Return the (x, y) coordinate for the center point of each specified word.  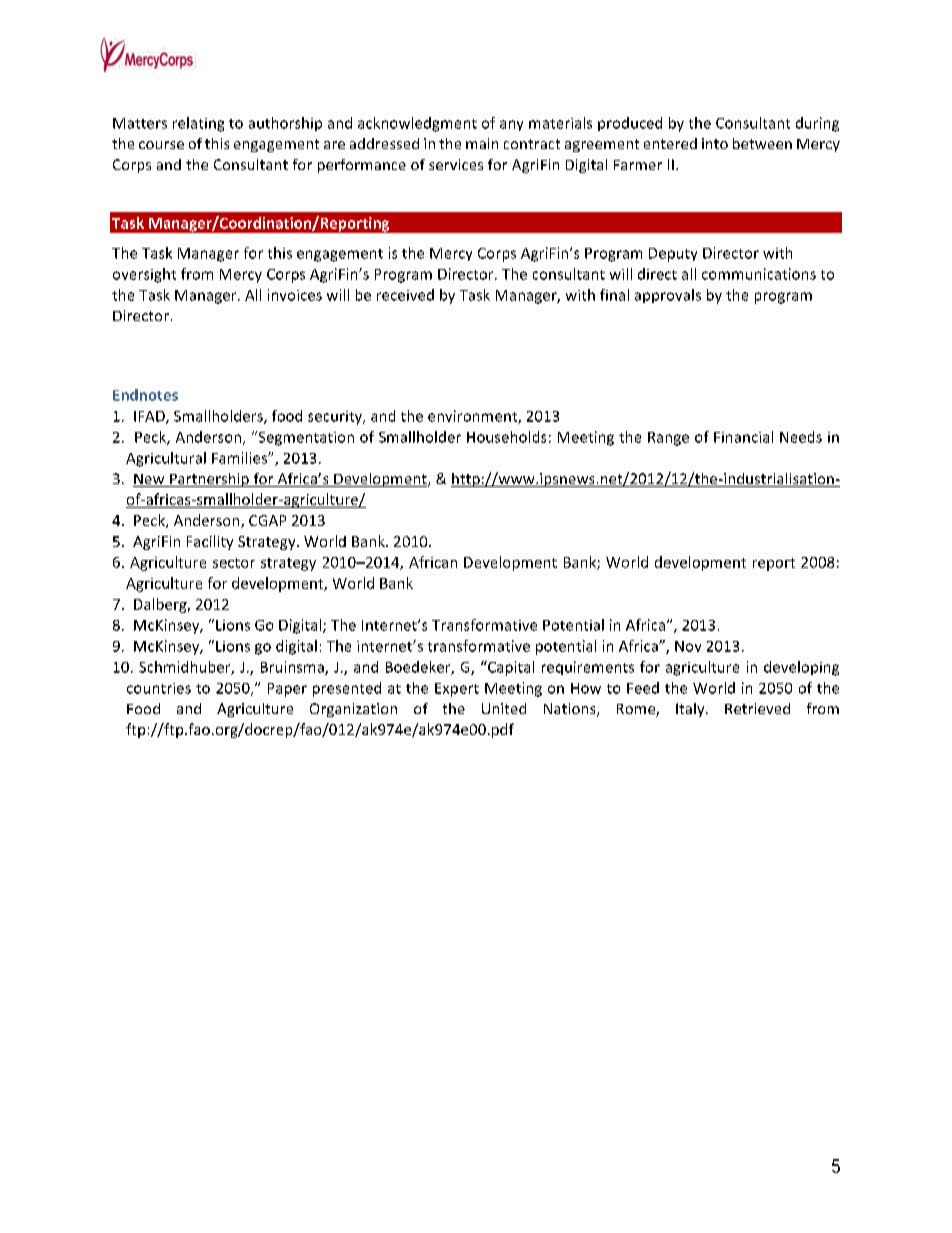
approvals (668, 296)
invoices (295, 295)
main (482, 143)
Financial (743, 437)
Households (506, 437)
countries (159, 688)
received (405, 295)
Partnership (209, 480)
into (715, 143)
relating (198, 124)
